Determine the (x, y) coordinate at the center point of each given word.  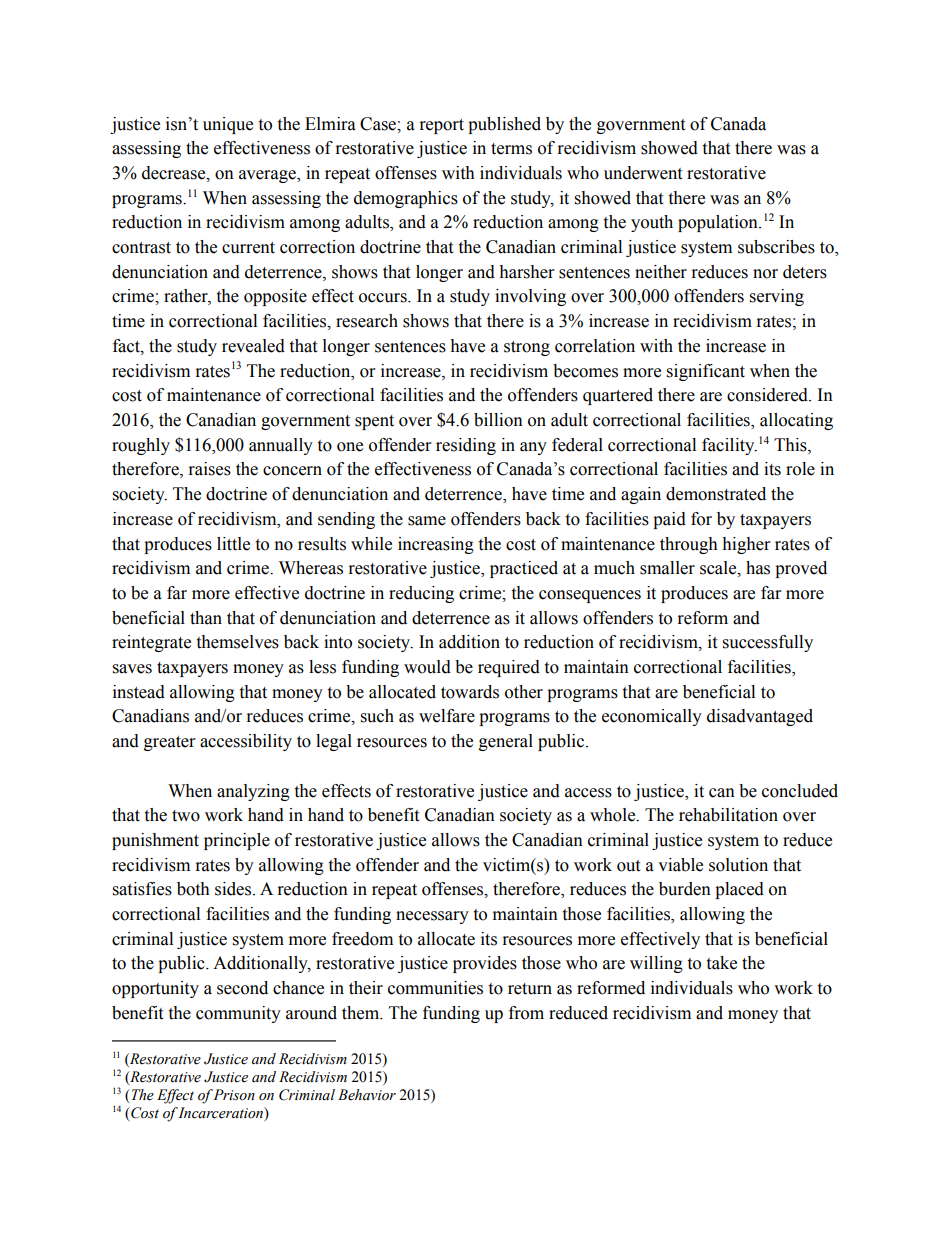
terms (511, 149)
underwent (643, 173)
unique (228, 125)
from (526, 1013)
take (721, 963)
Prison (234, 1095)
